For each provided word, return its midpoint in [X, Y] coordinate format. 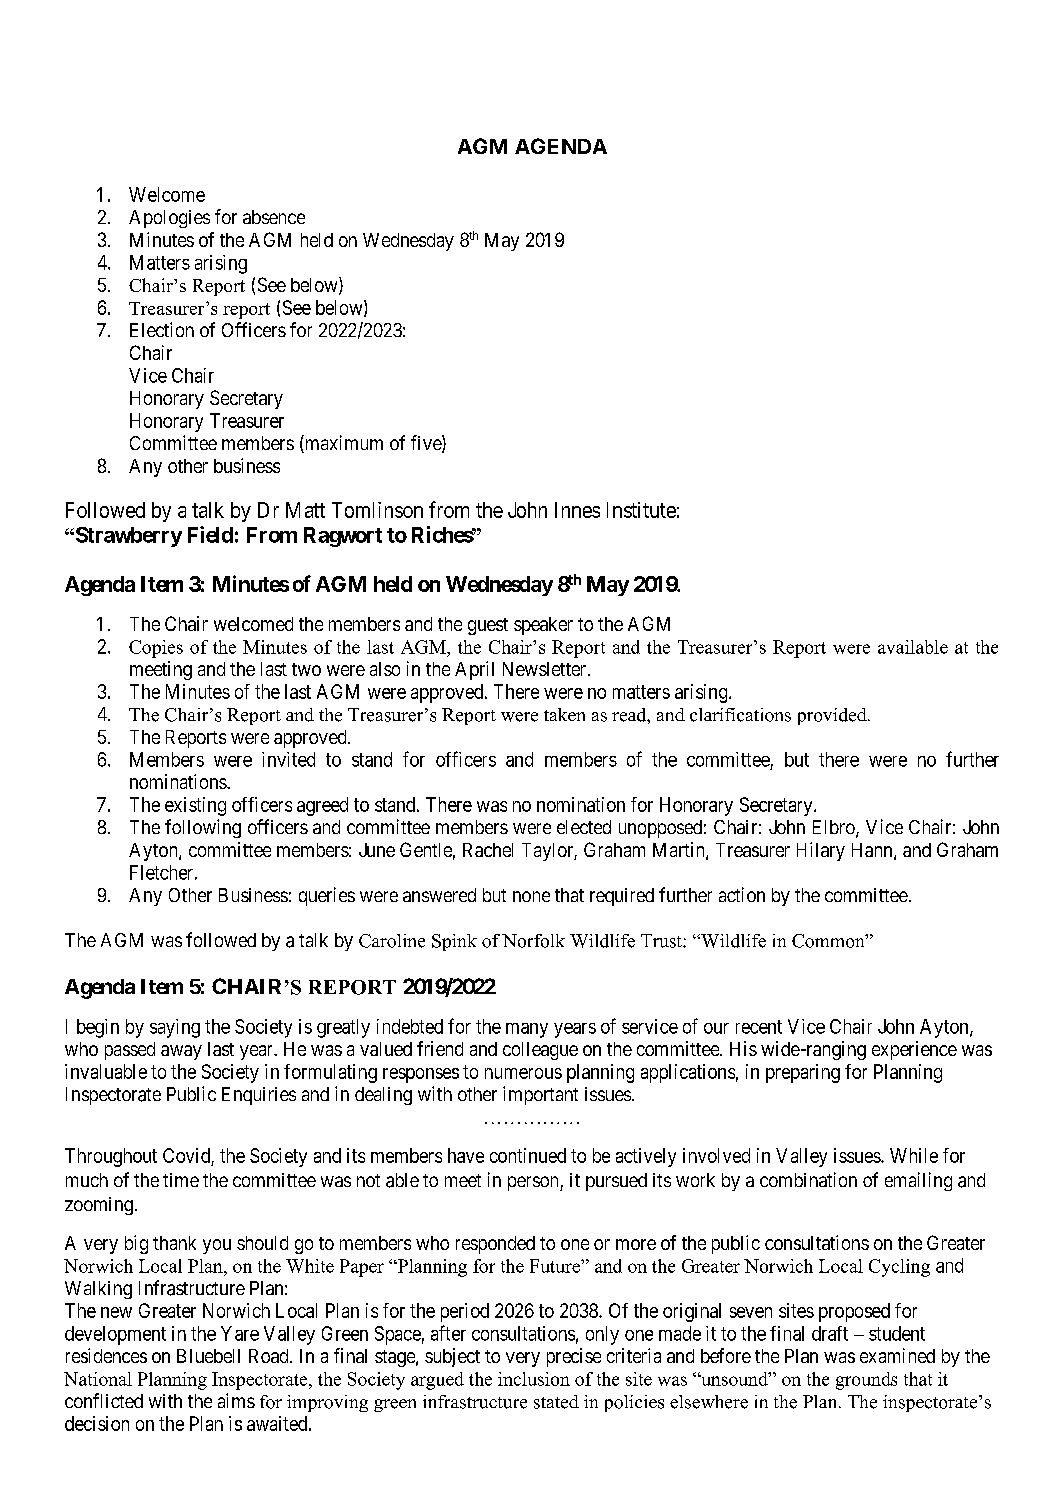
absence [274, 217]
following [203, 828]
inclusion [534, 1379]
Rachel [488, 850]
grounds [866, 1381]
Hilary [821, 851]
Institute [641, 510]
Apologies [169, 219]
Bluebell [208, 1356]
